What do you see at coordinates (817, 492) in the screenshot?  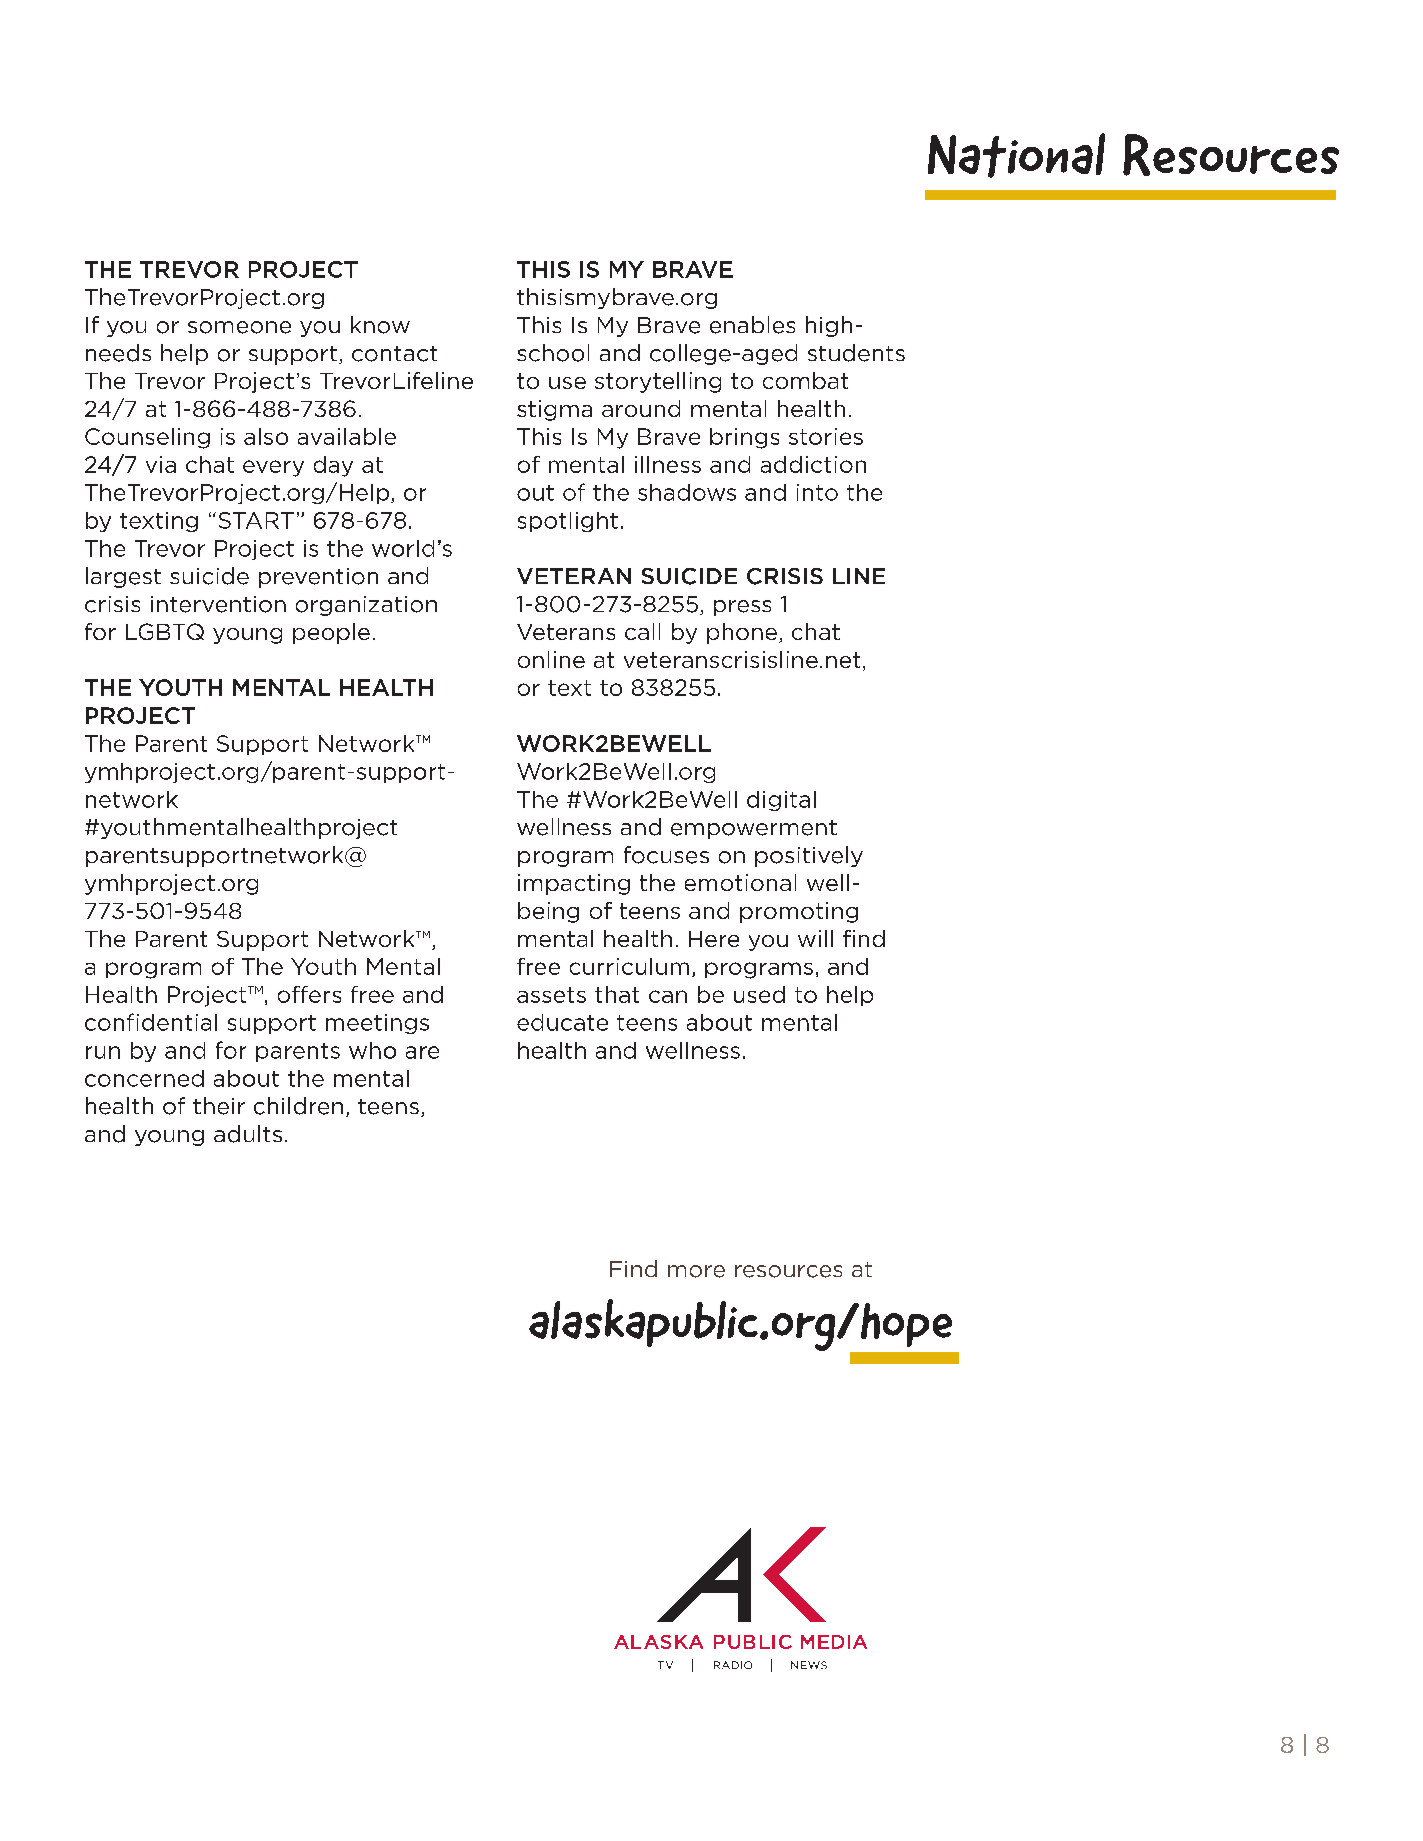 I see `into` at bounding box center [817, 492].
